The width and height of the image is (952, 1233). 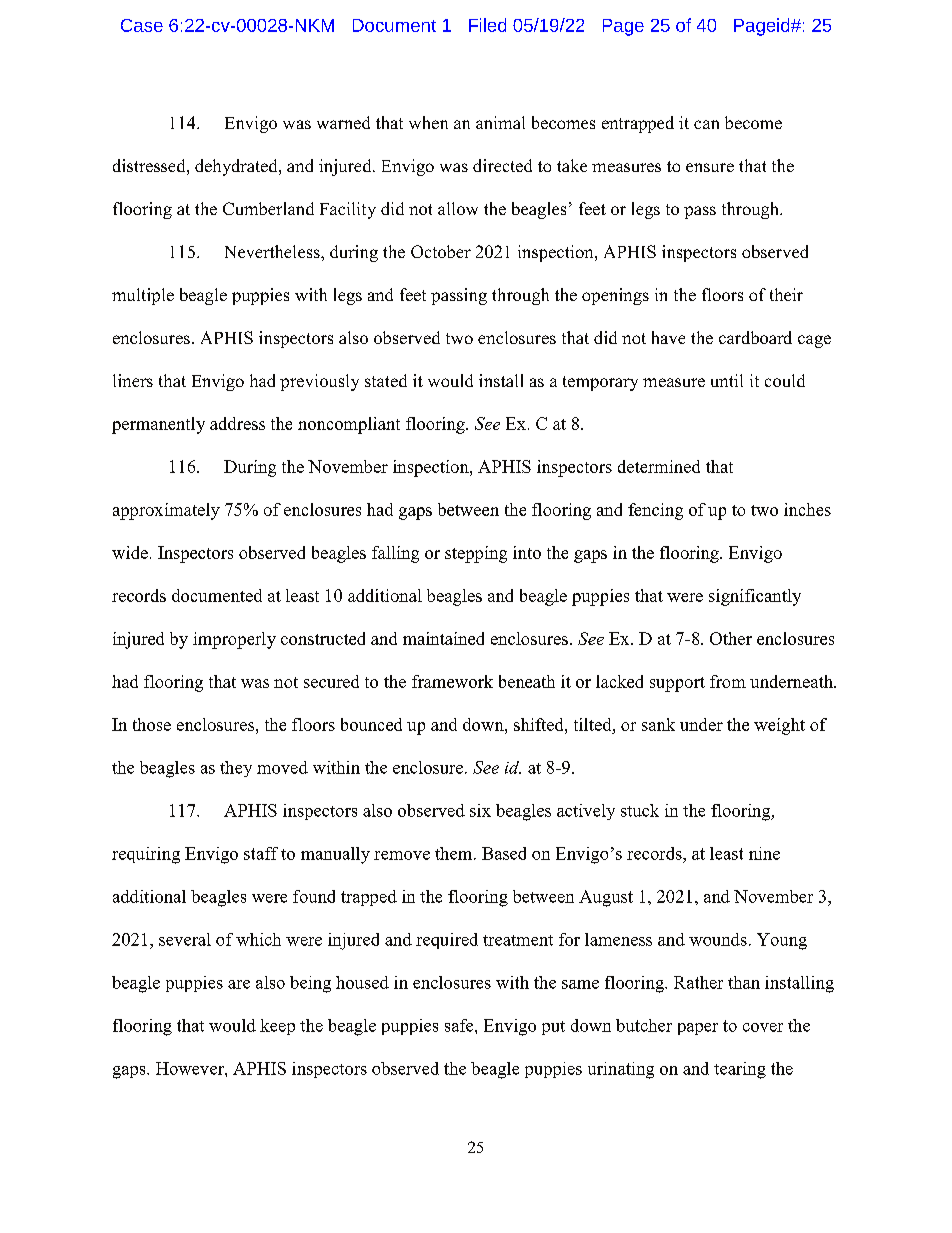 I want to click on staff, so click(x=261, y=853).
